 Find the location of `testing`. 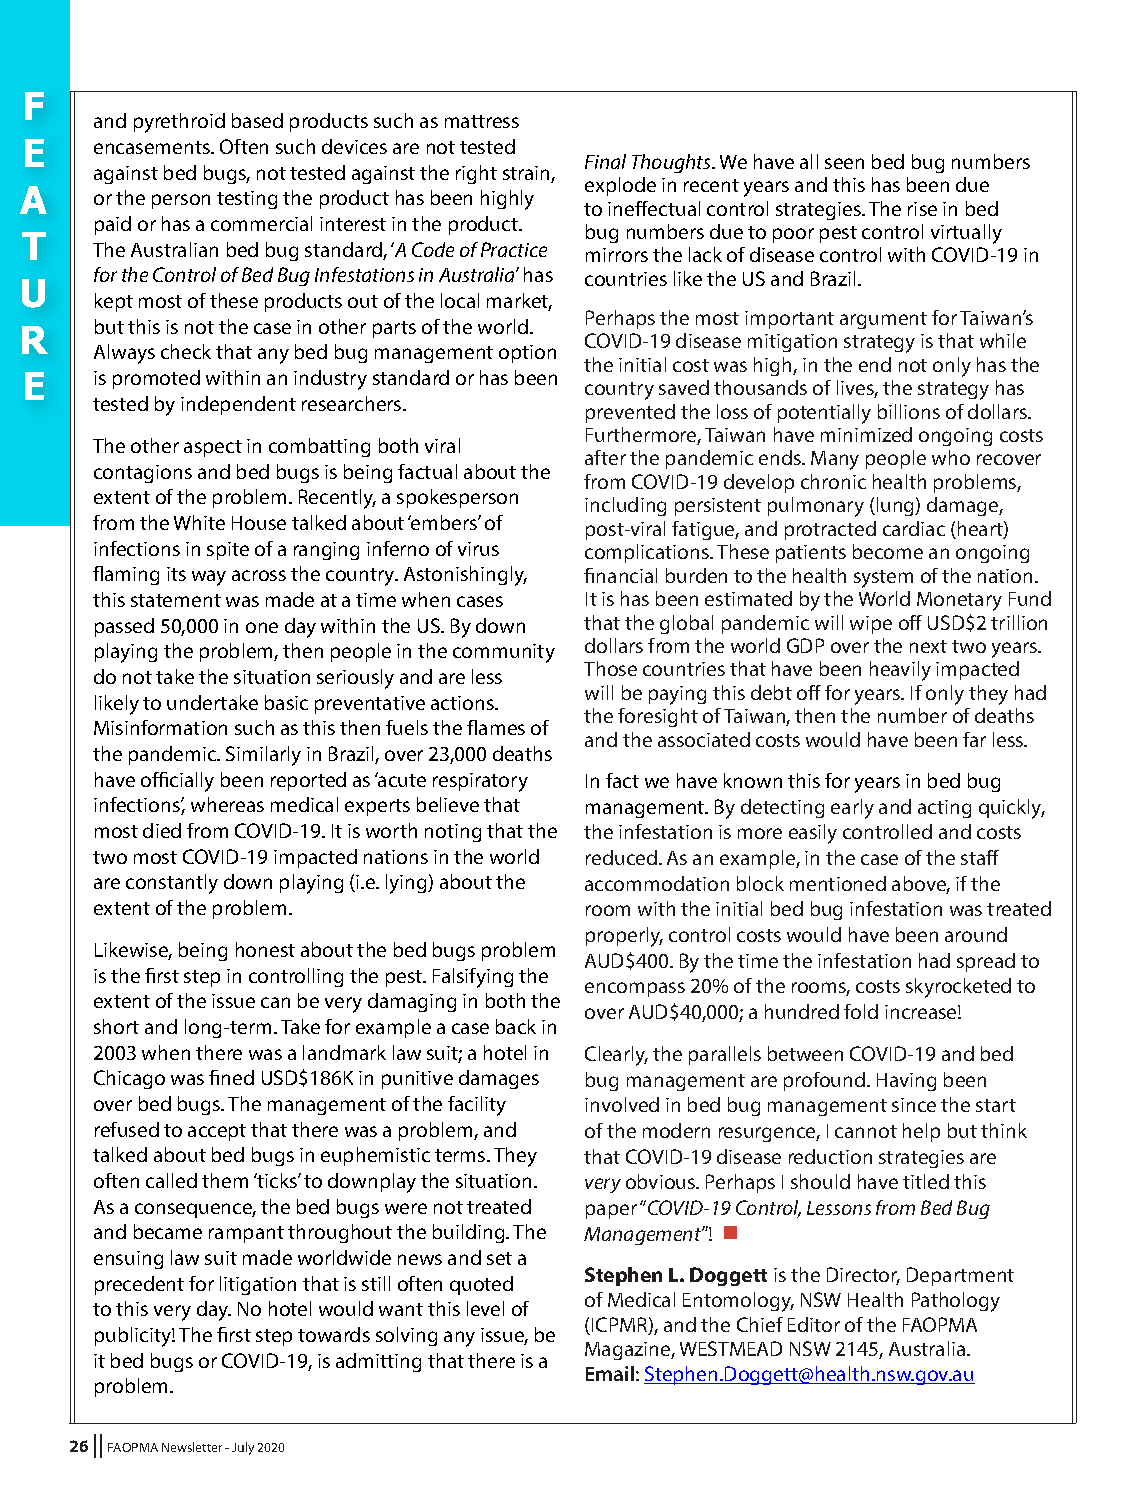

testing is located at coordinates (247, 200).
